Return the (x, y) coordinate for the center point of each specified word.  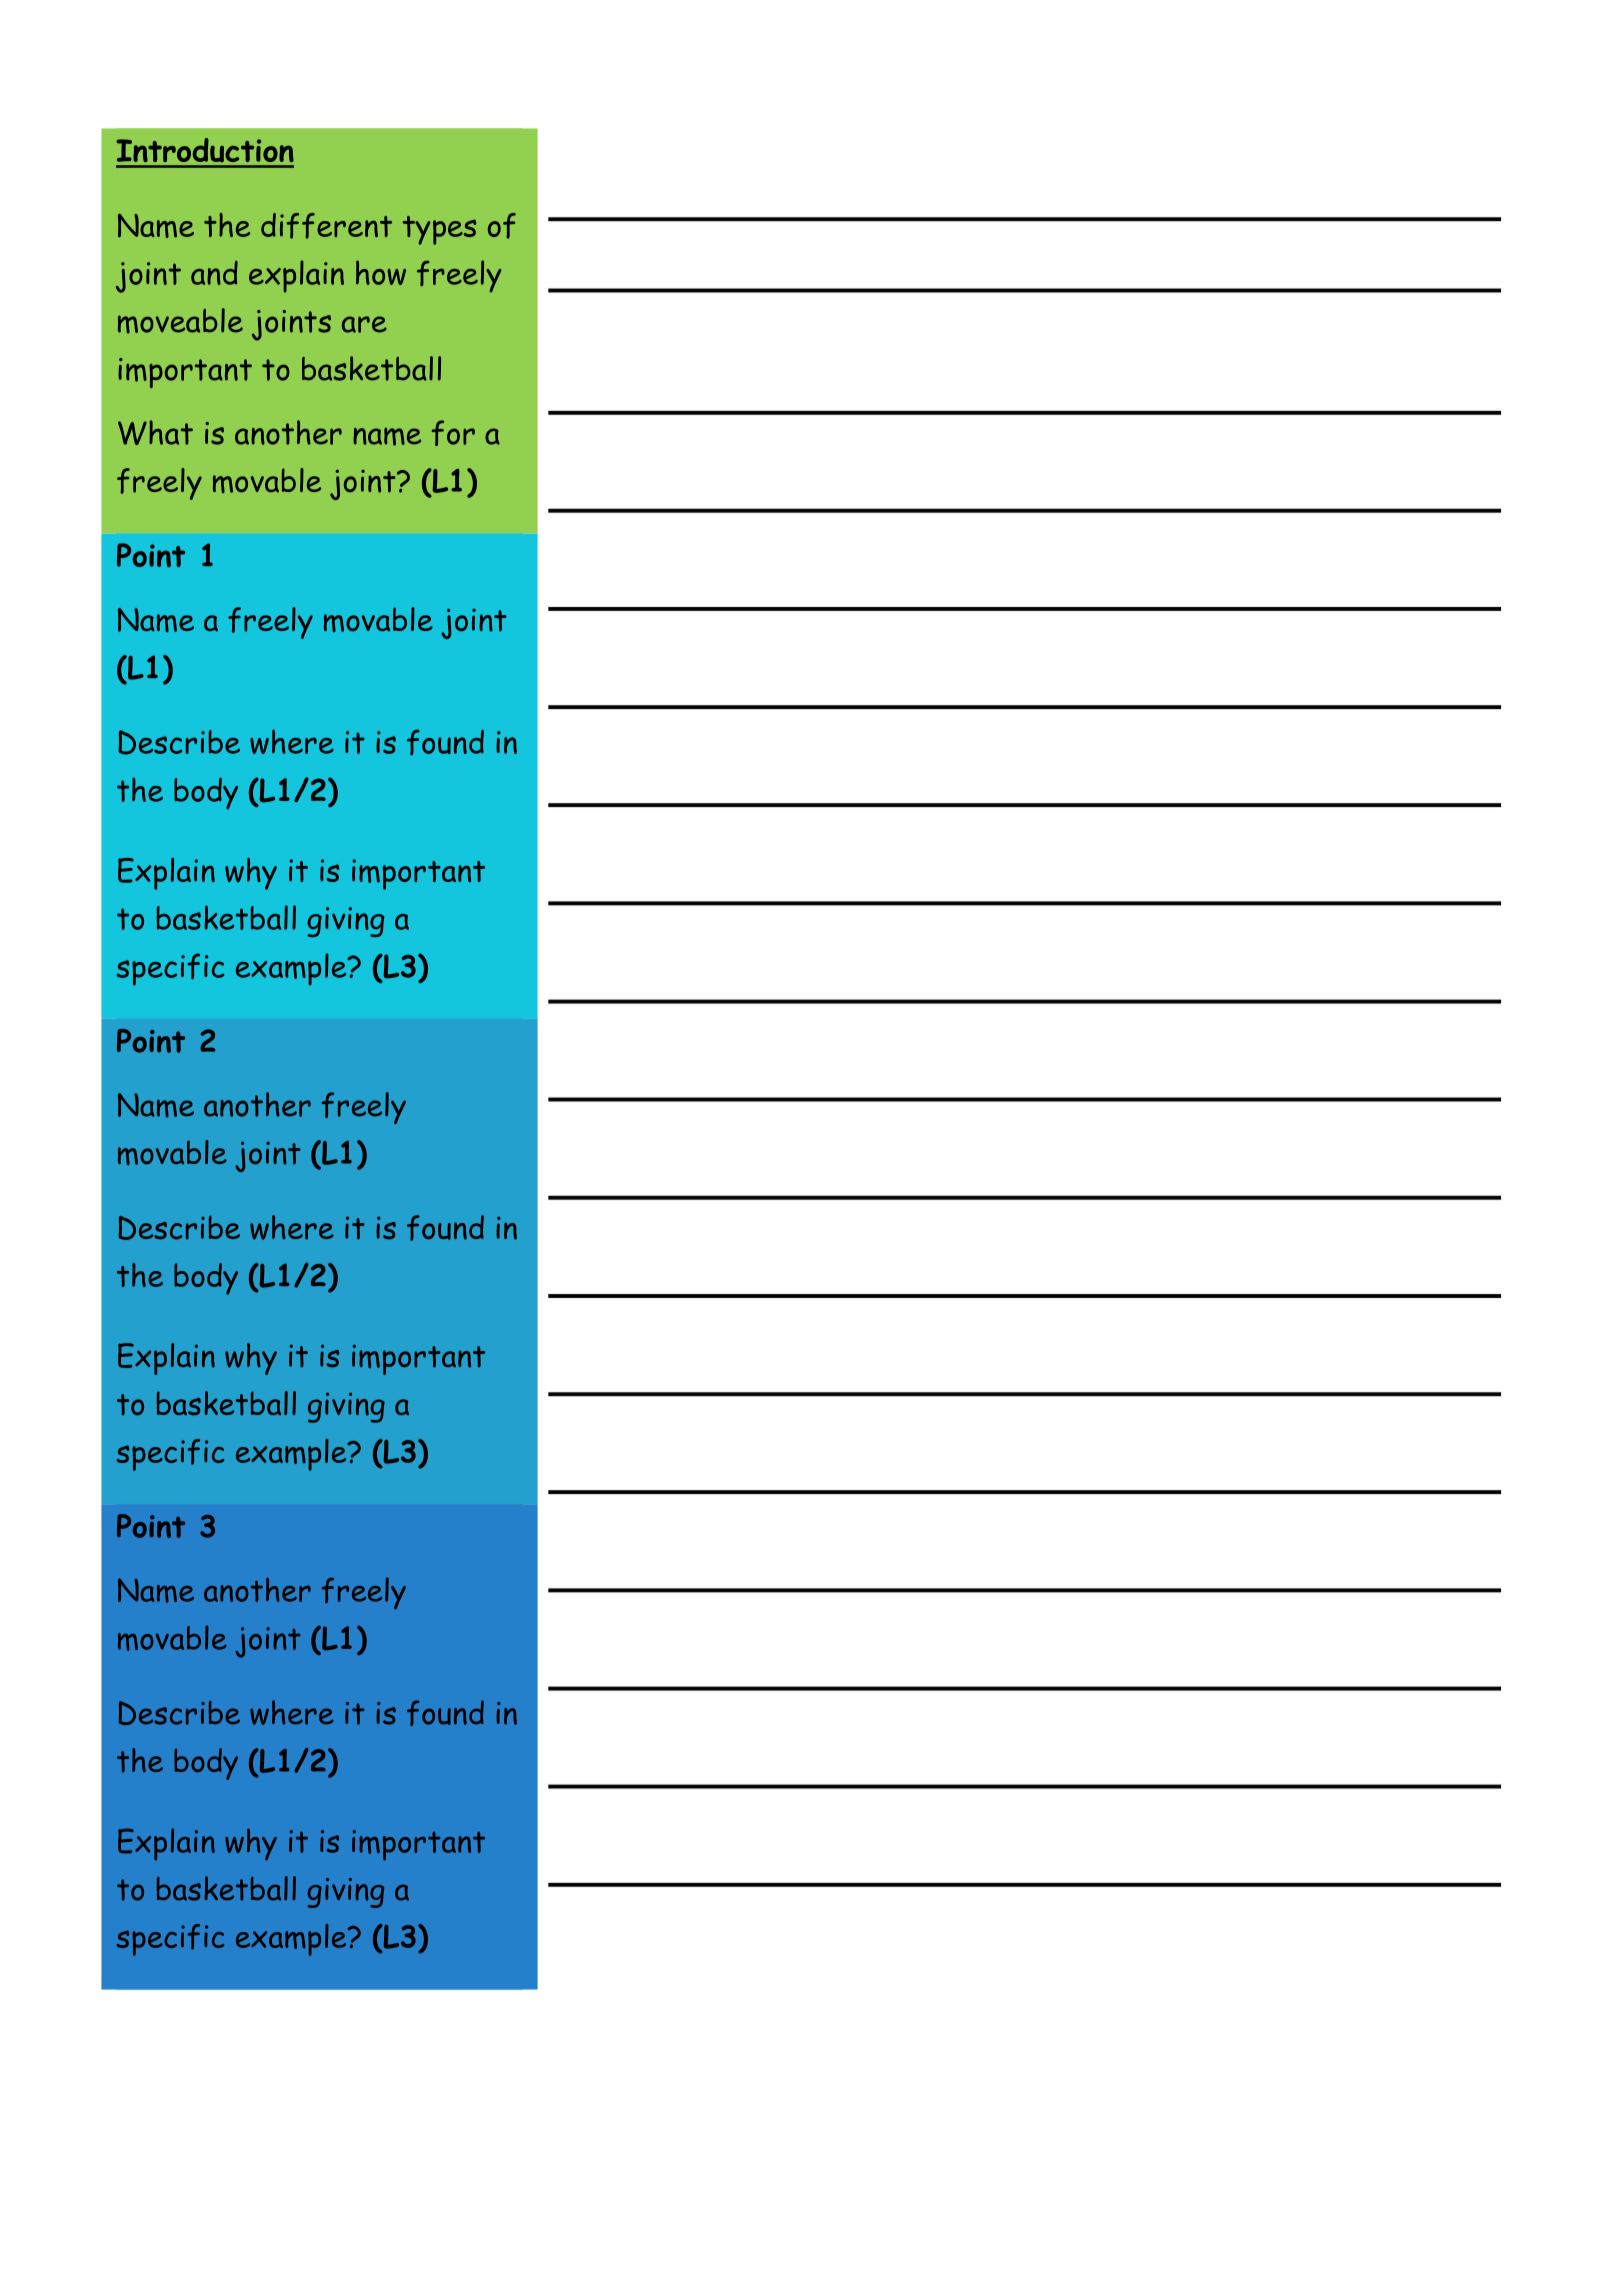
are (364, 324)
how (381, 272)
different (326, 226)
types (439, 230)
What (155, 432)
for (453, 433)
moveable (180, 321)
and (214, 273)
